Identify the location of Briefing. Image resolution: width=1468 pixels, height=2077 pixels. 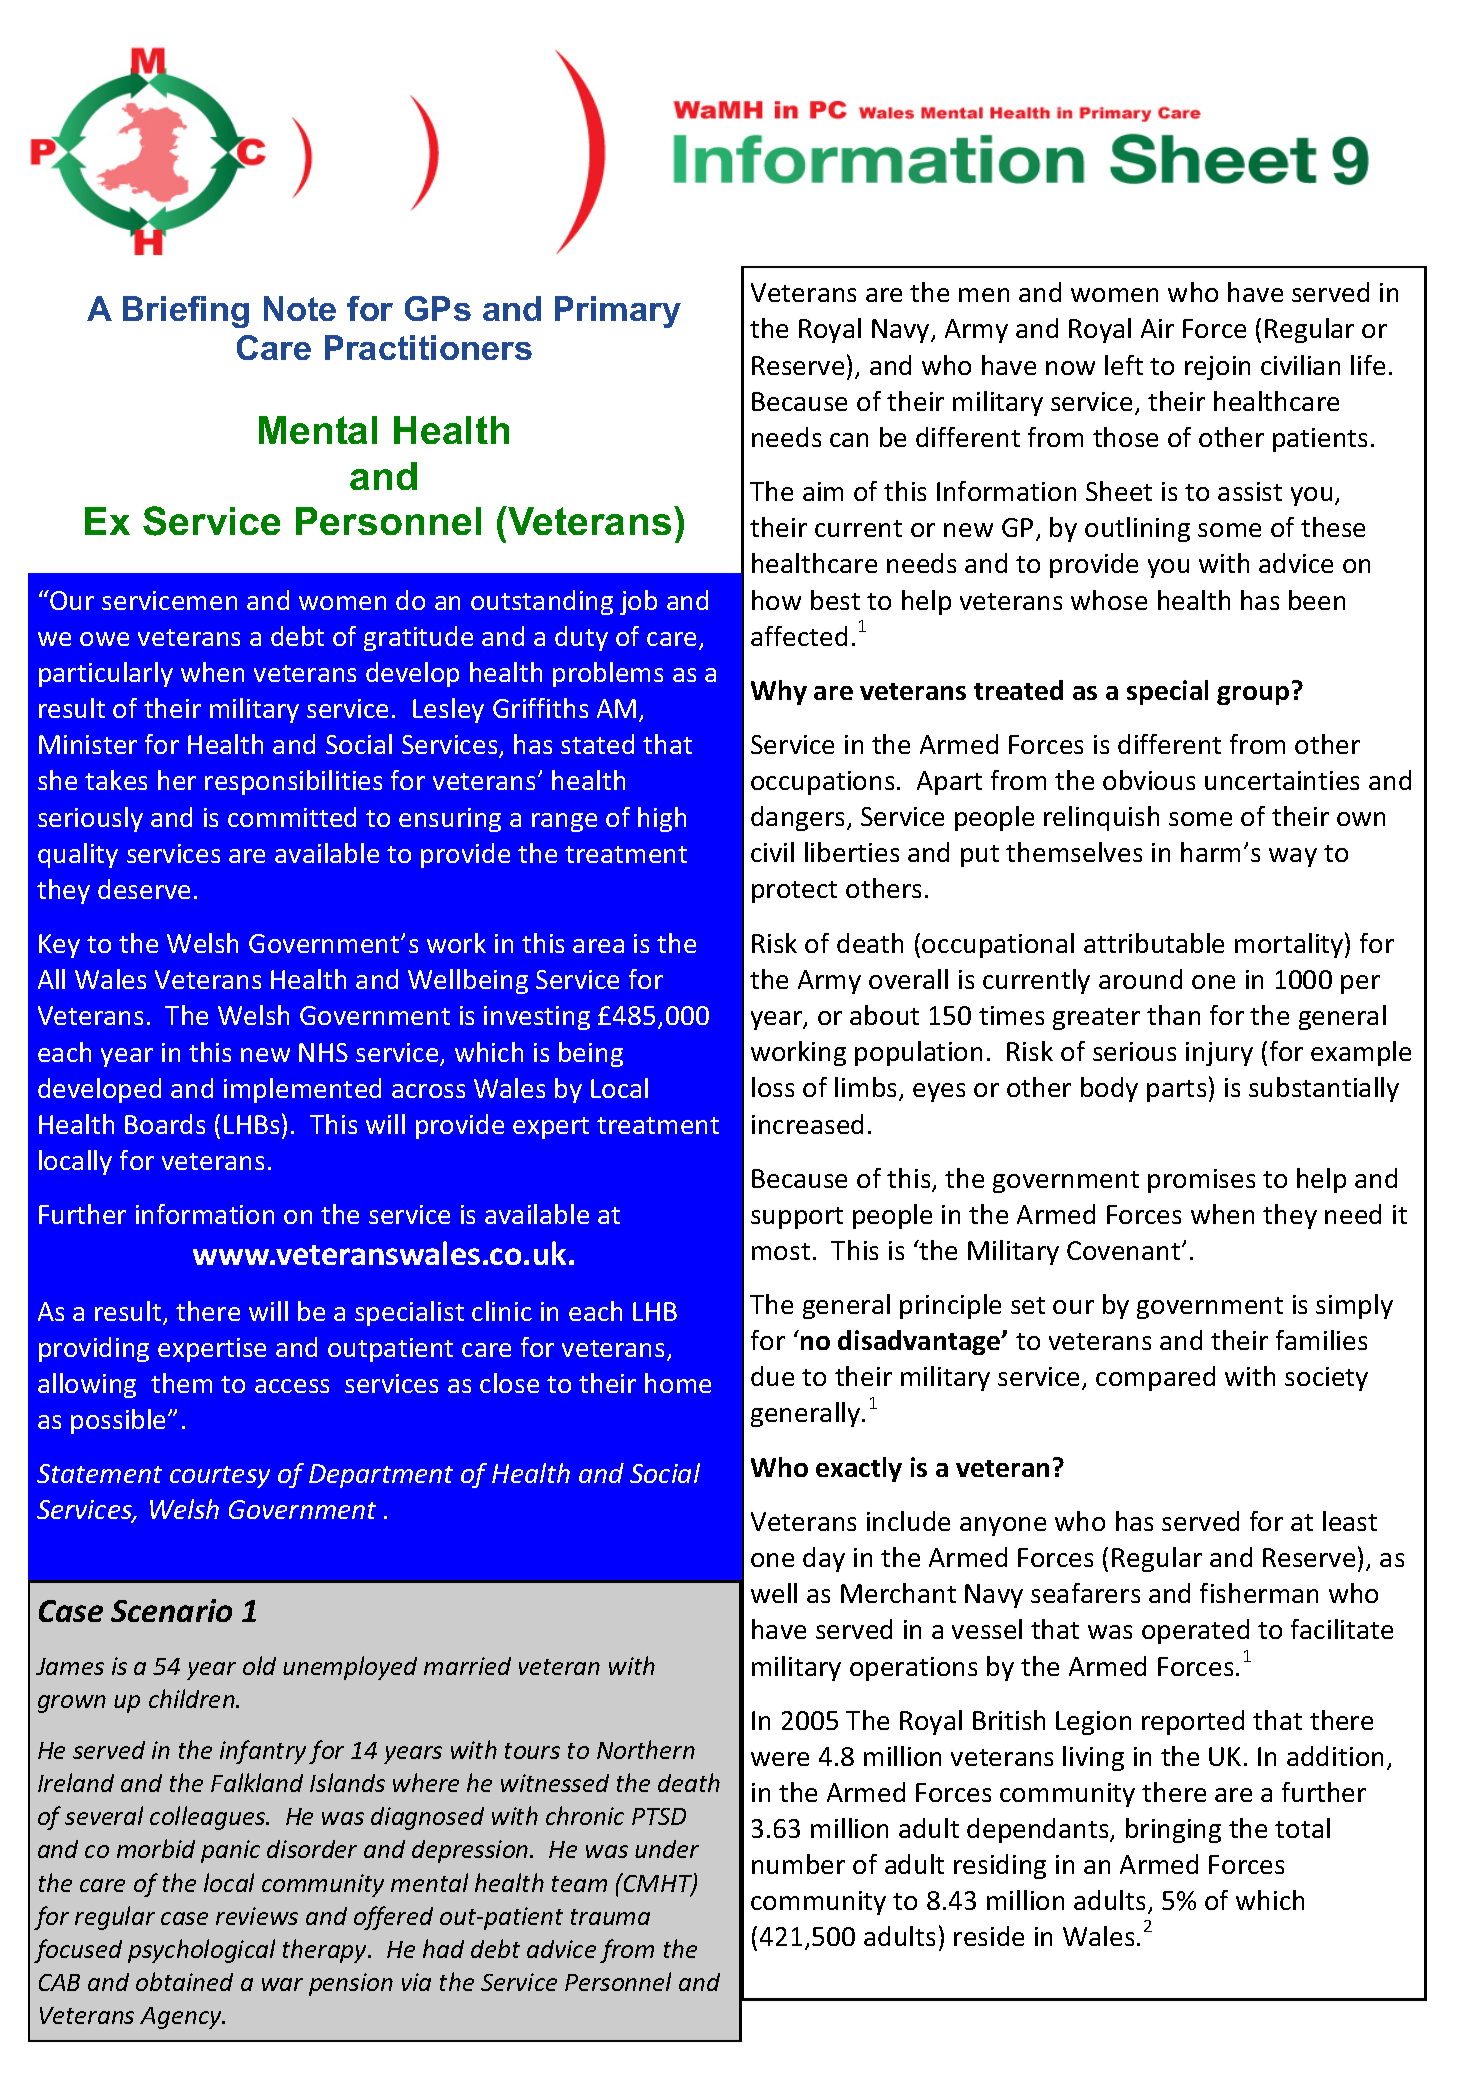
(186, 312).
